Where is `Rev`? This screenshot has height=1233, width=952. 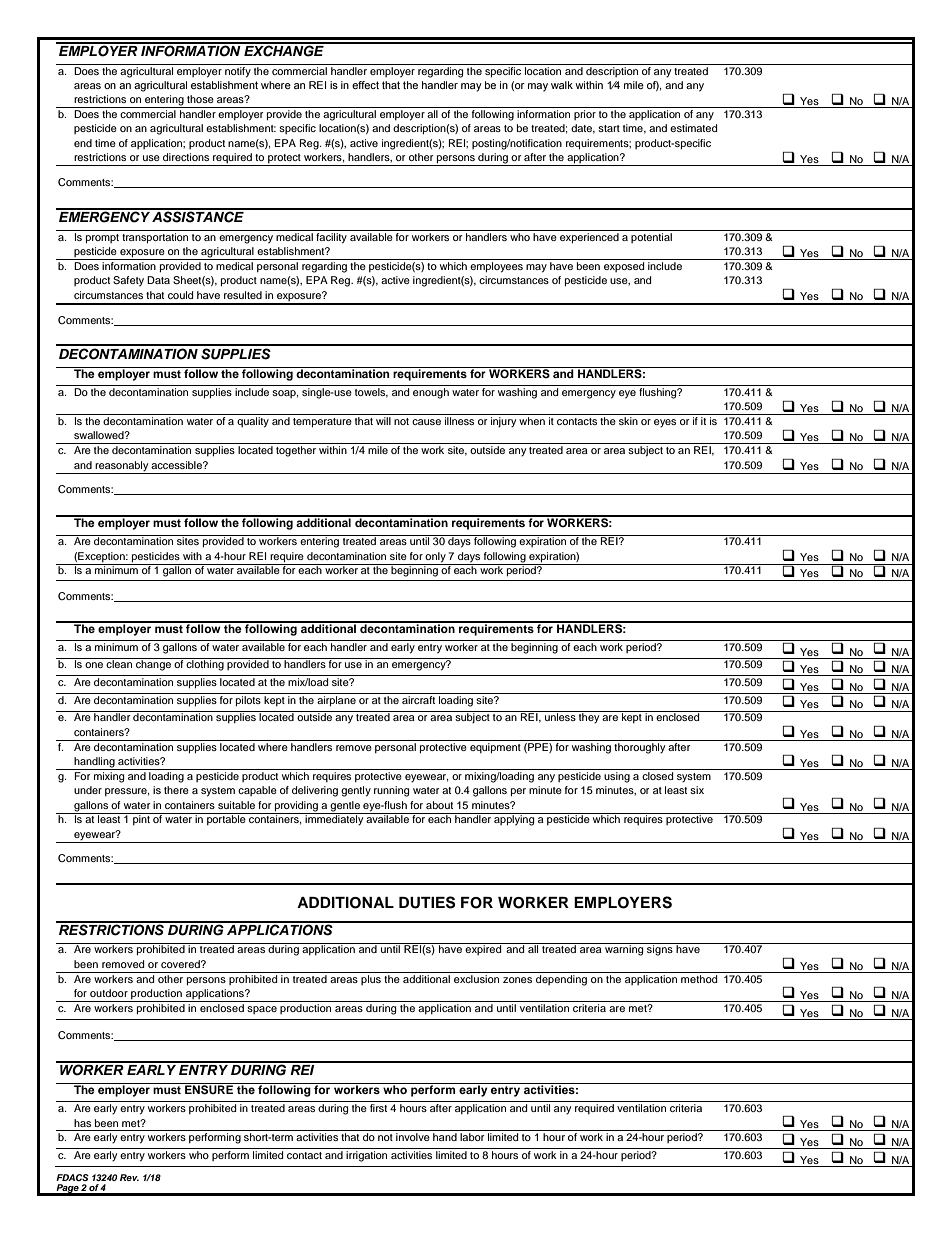 Rev is located at coordinates (129, 1177).
